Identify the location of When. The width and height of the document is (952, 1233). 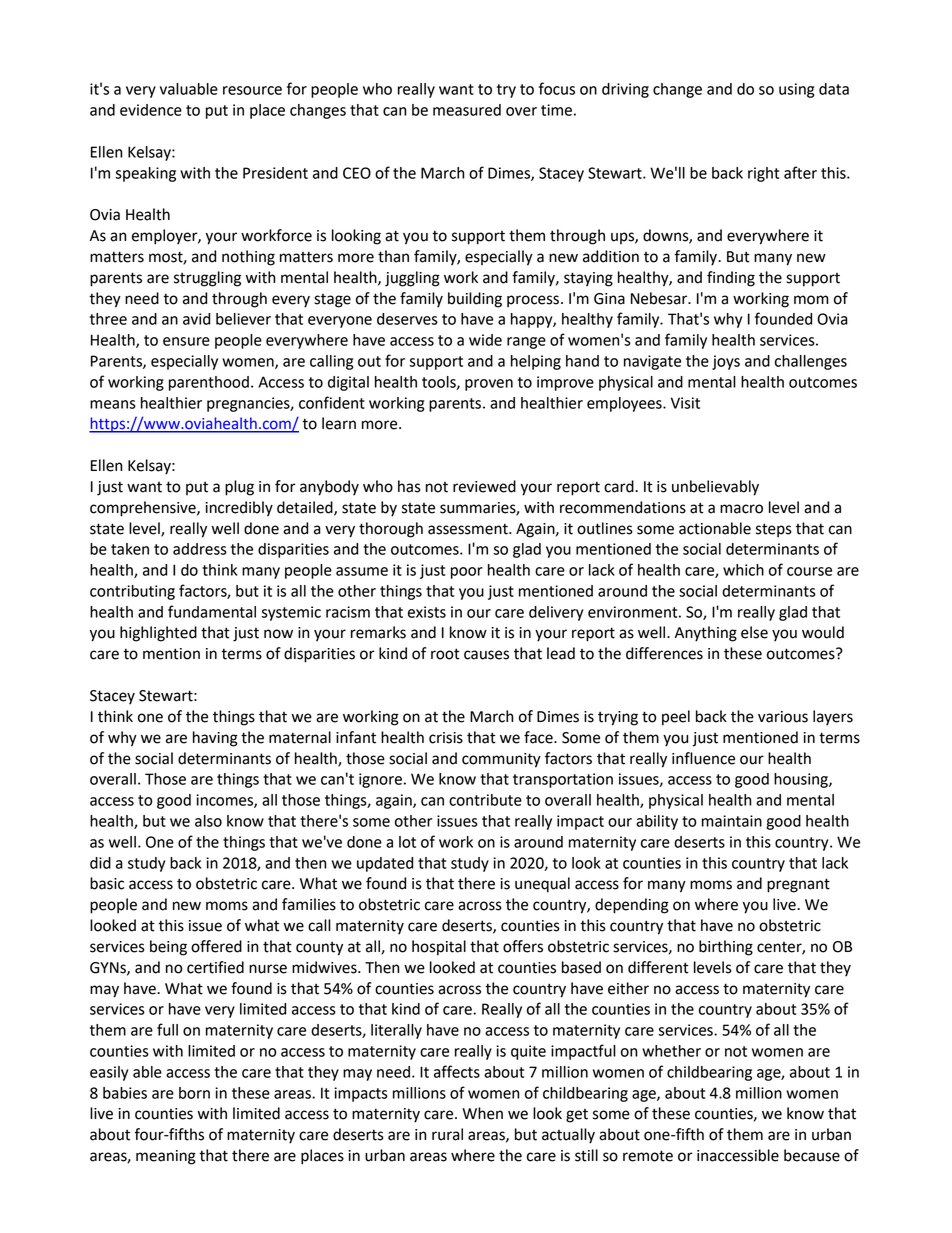
(482, 1113).
